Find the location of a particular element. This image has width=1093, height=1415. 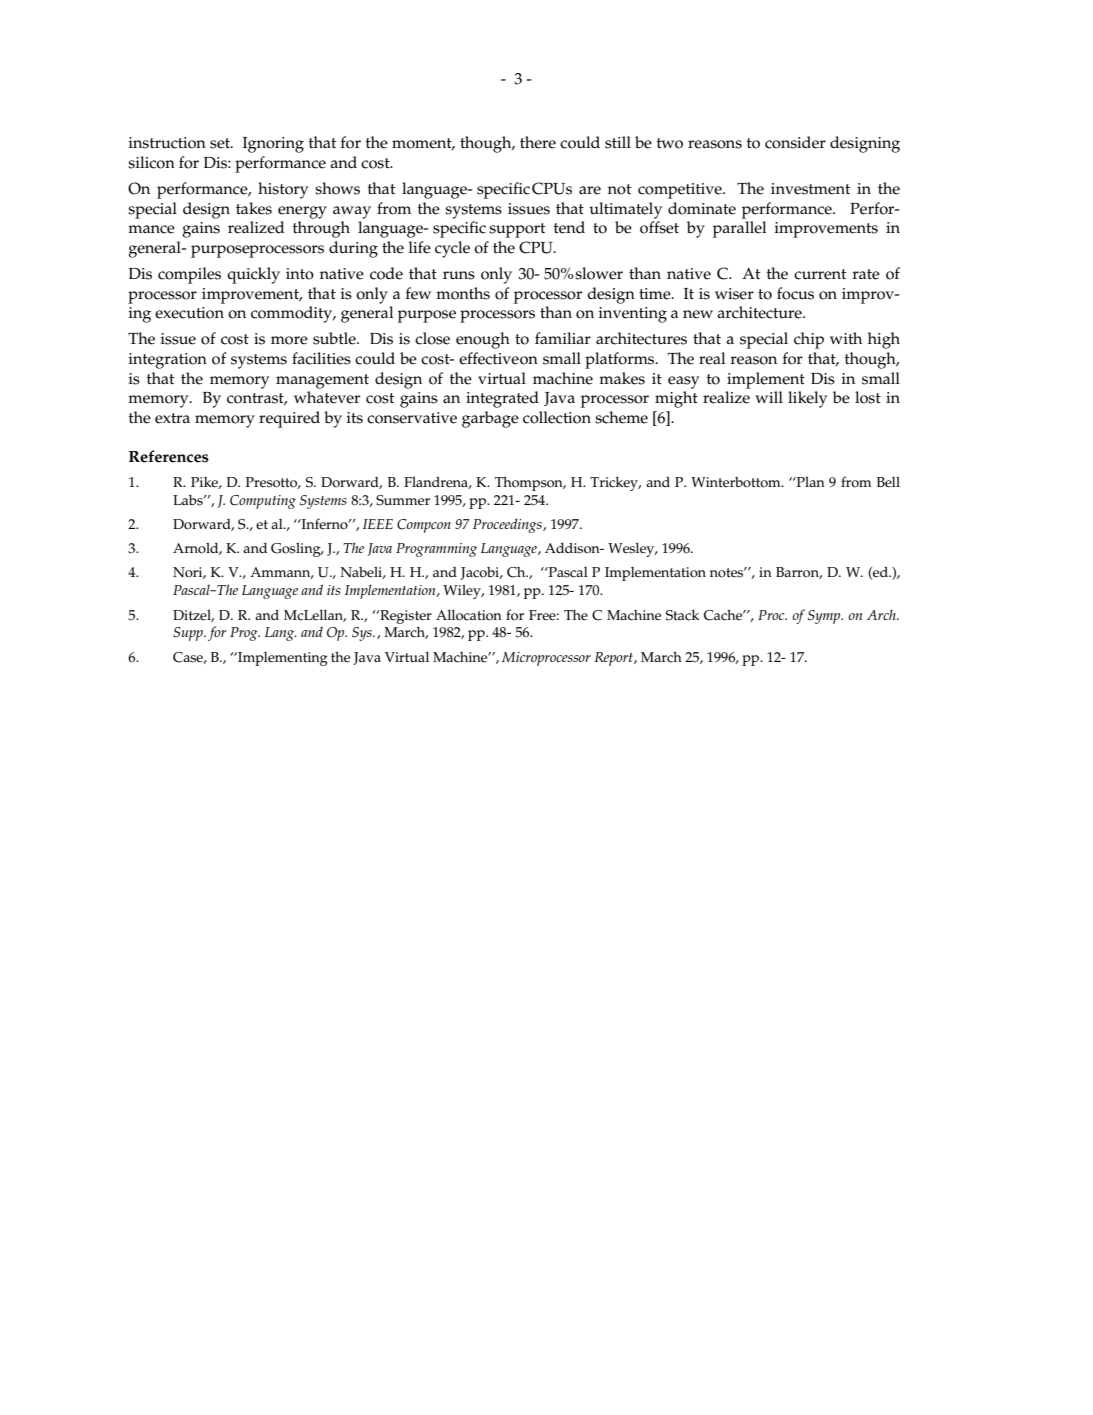

commodity is located at coordinates (293, 314).
